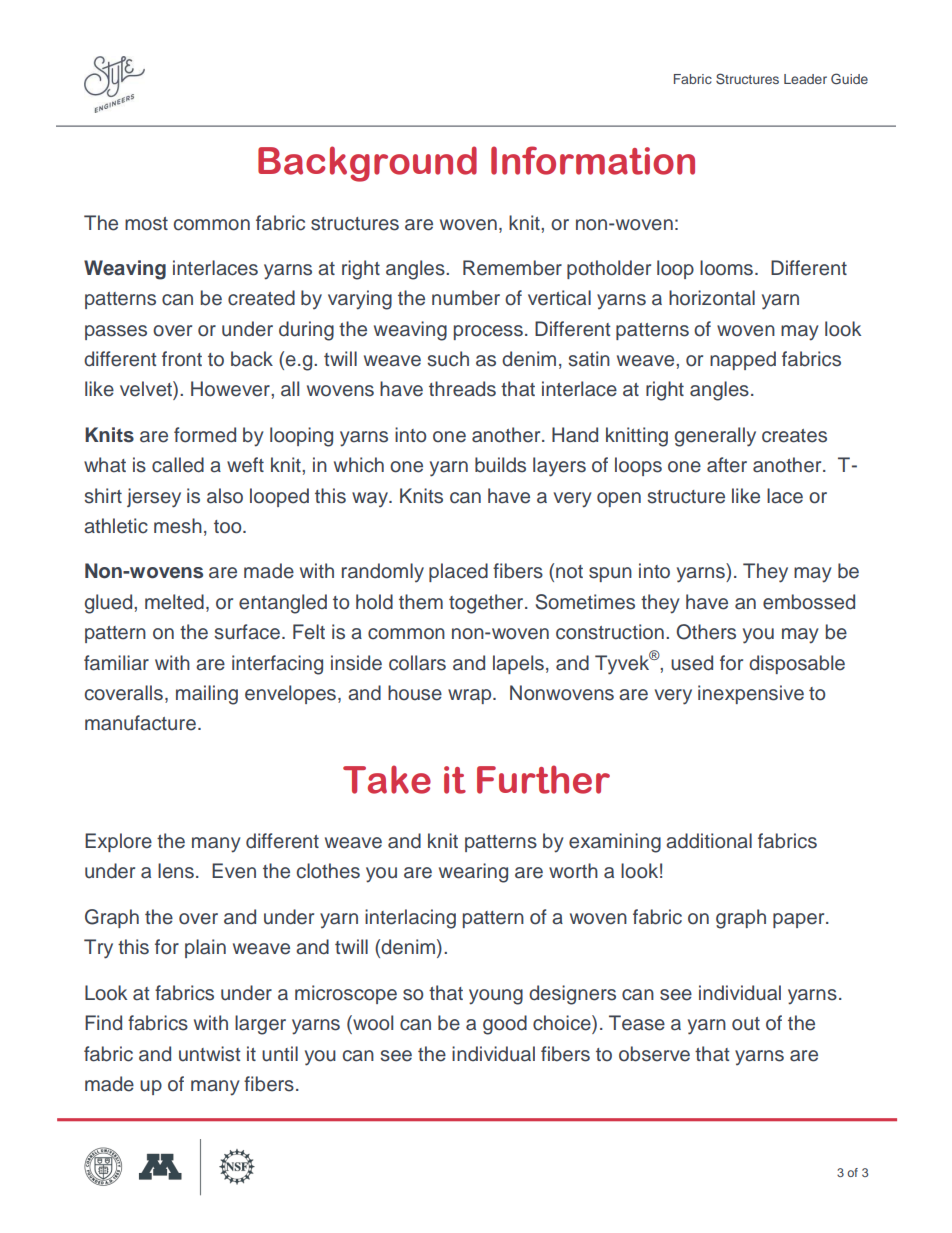 Image resolution: width=952 pixels, height=1233 pixels. I want to click on inexpensive, so click(751, 694).
